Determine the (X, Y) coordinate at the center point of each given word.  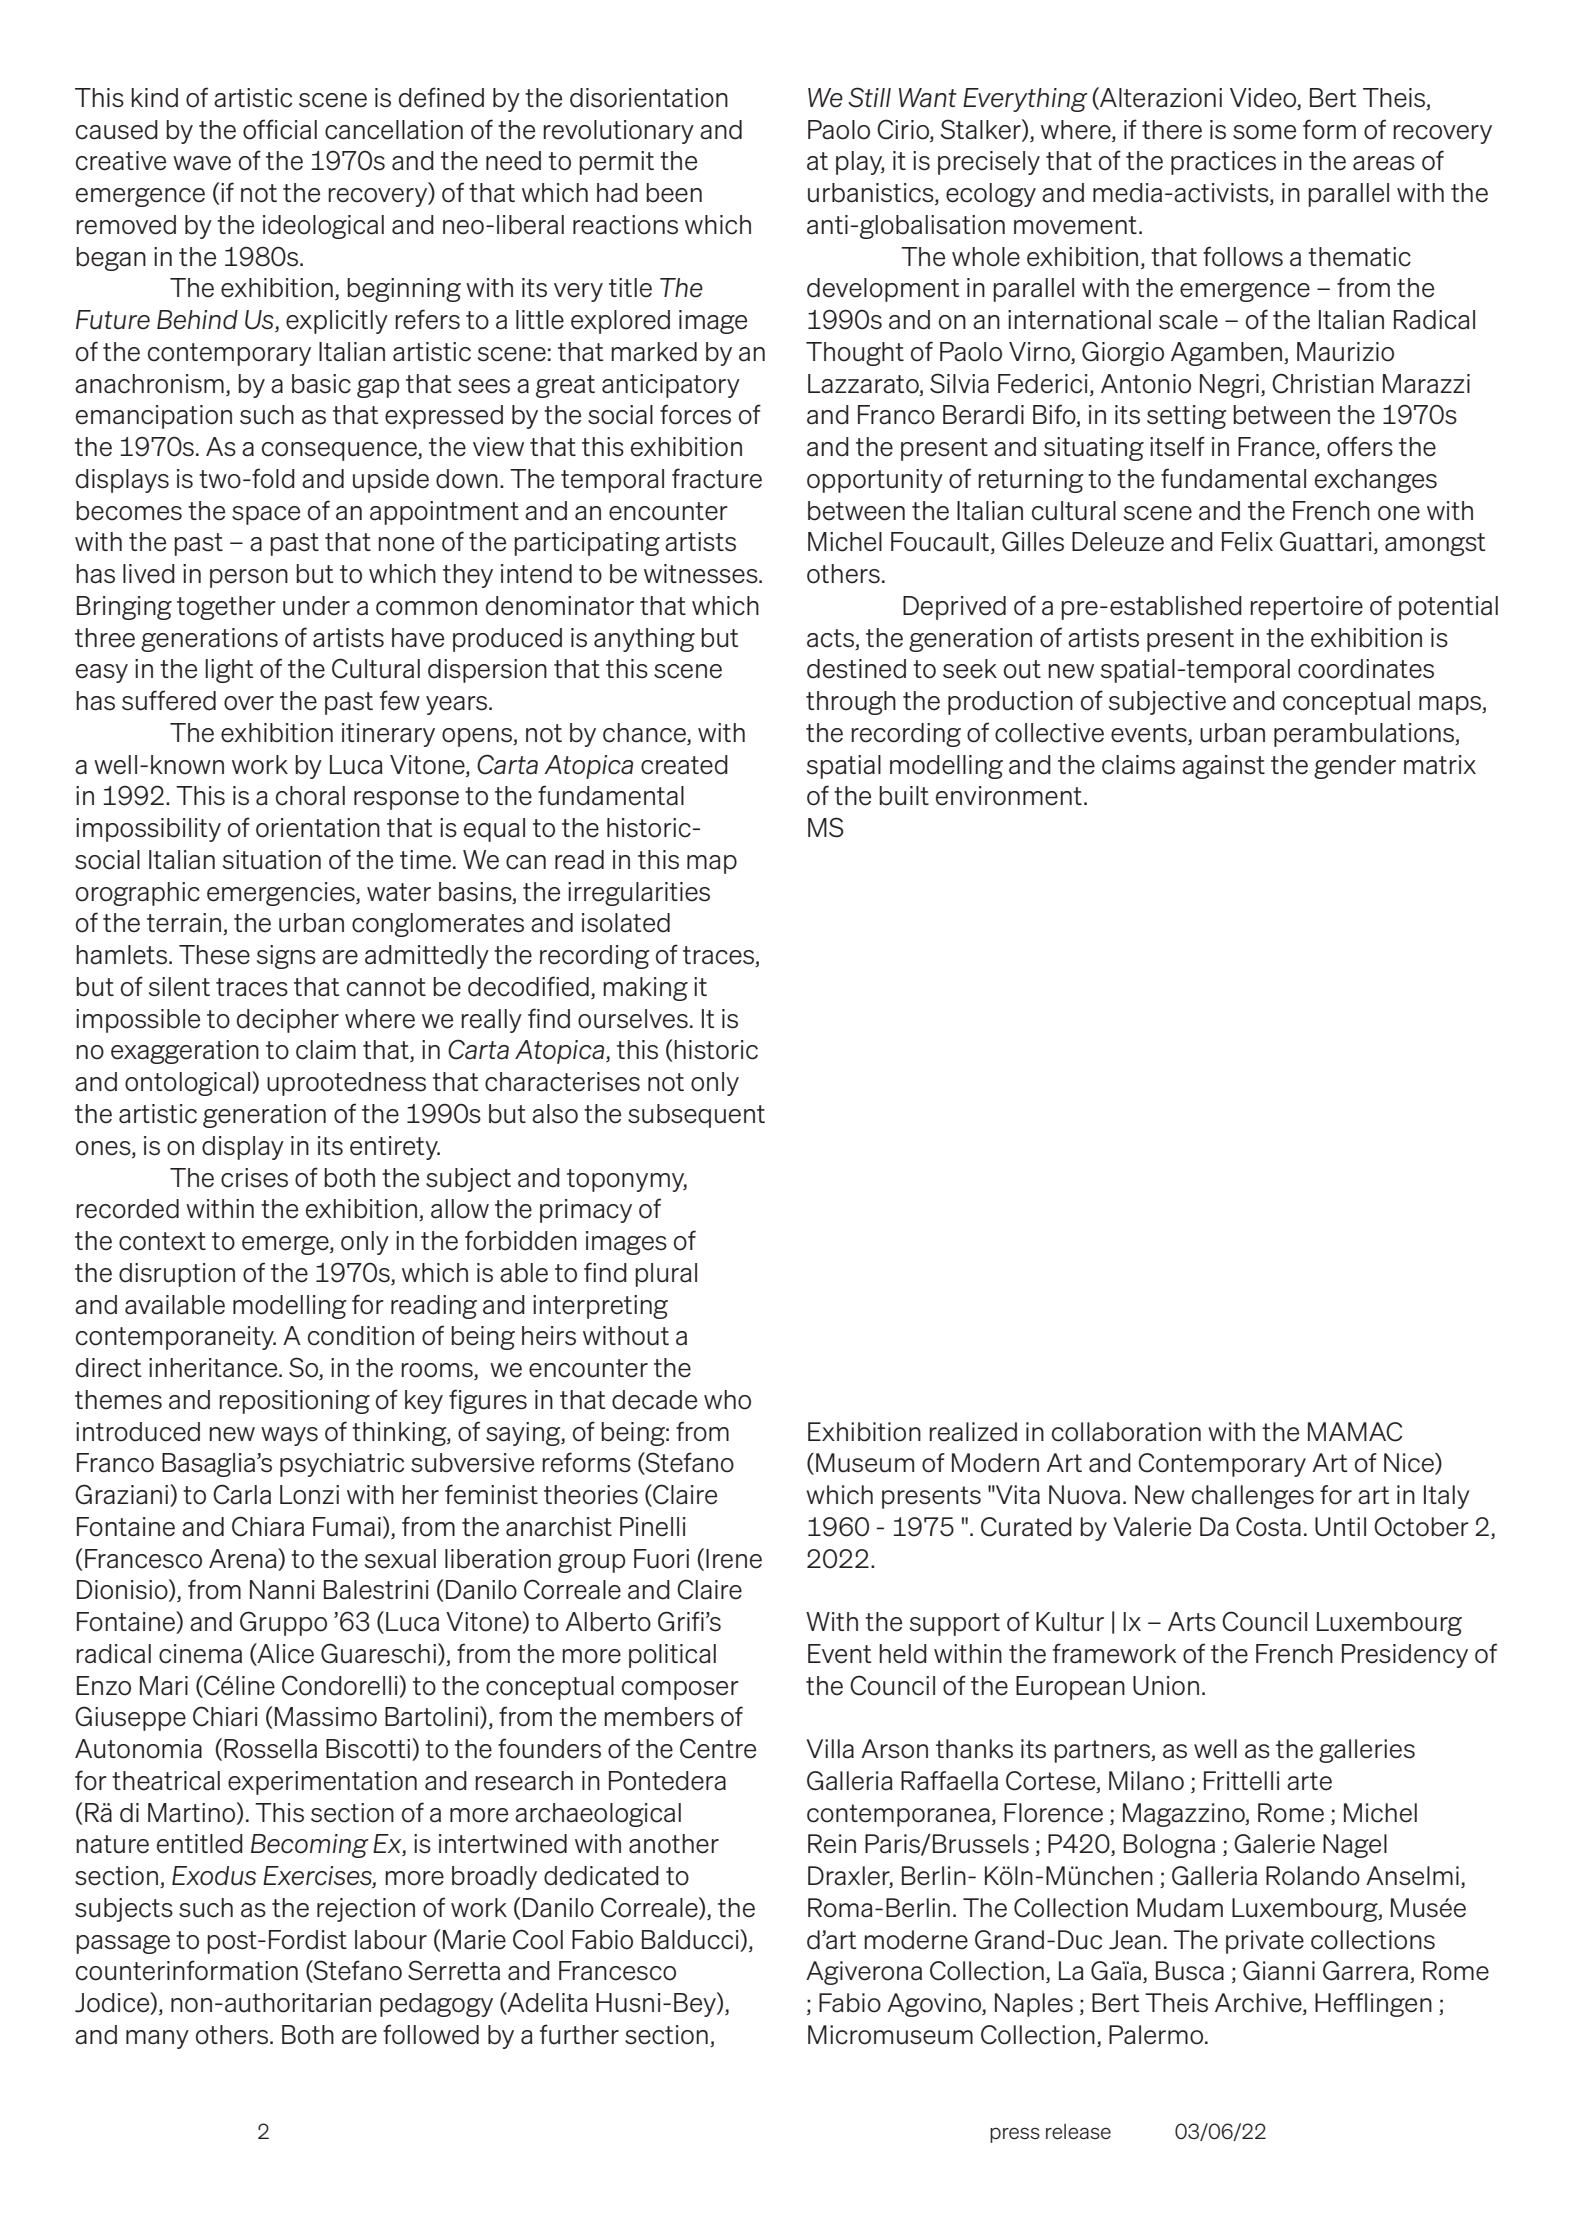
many (157, 2039)
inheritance (214, 1368)
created (684, 765)
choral (310, 796)
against (1223, 767)
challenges (1253, 1497)
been (674, 193)
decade (654, 1400)
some (1264, 132)
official (280, 129)
